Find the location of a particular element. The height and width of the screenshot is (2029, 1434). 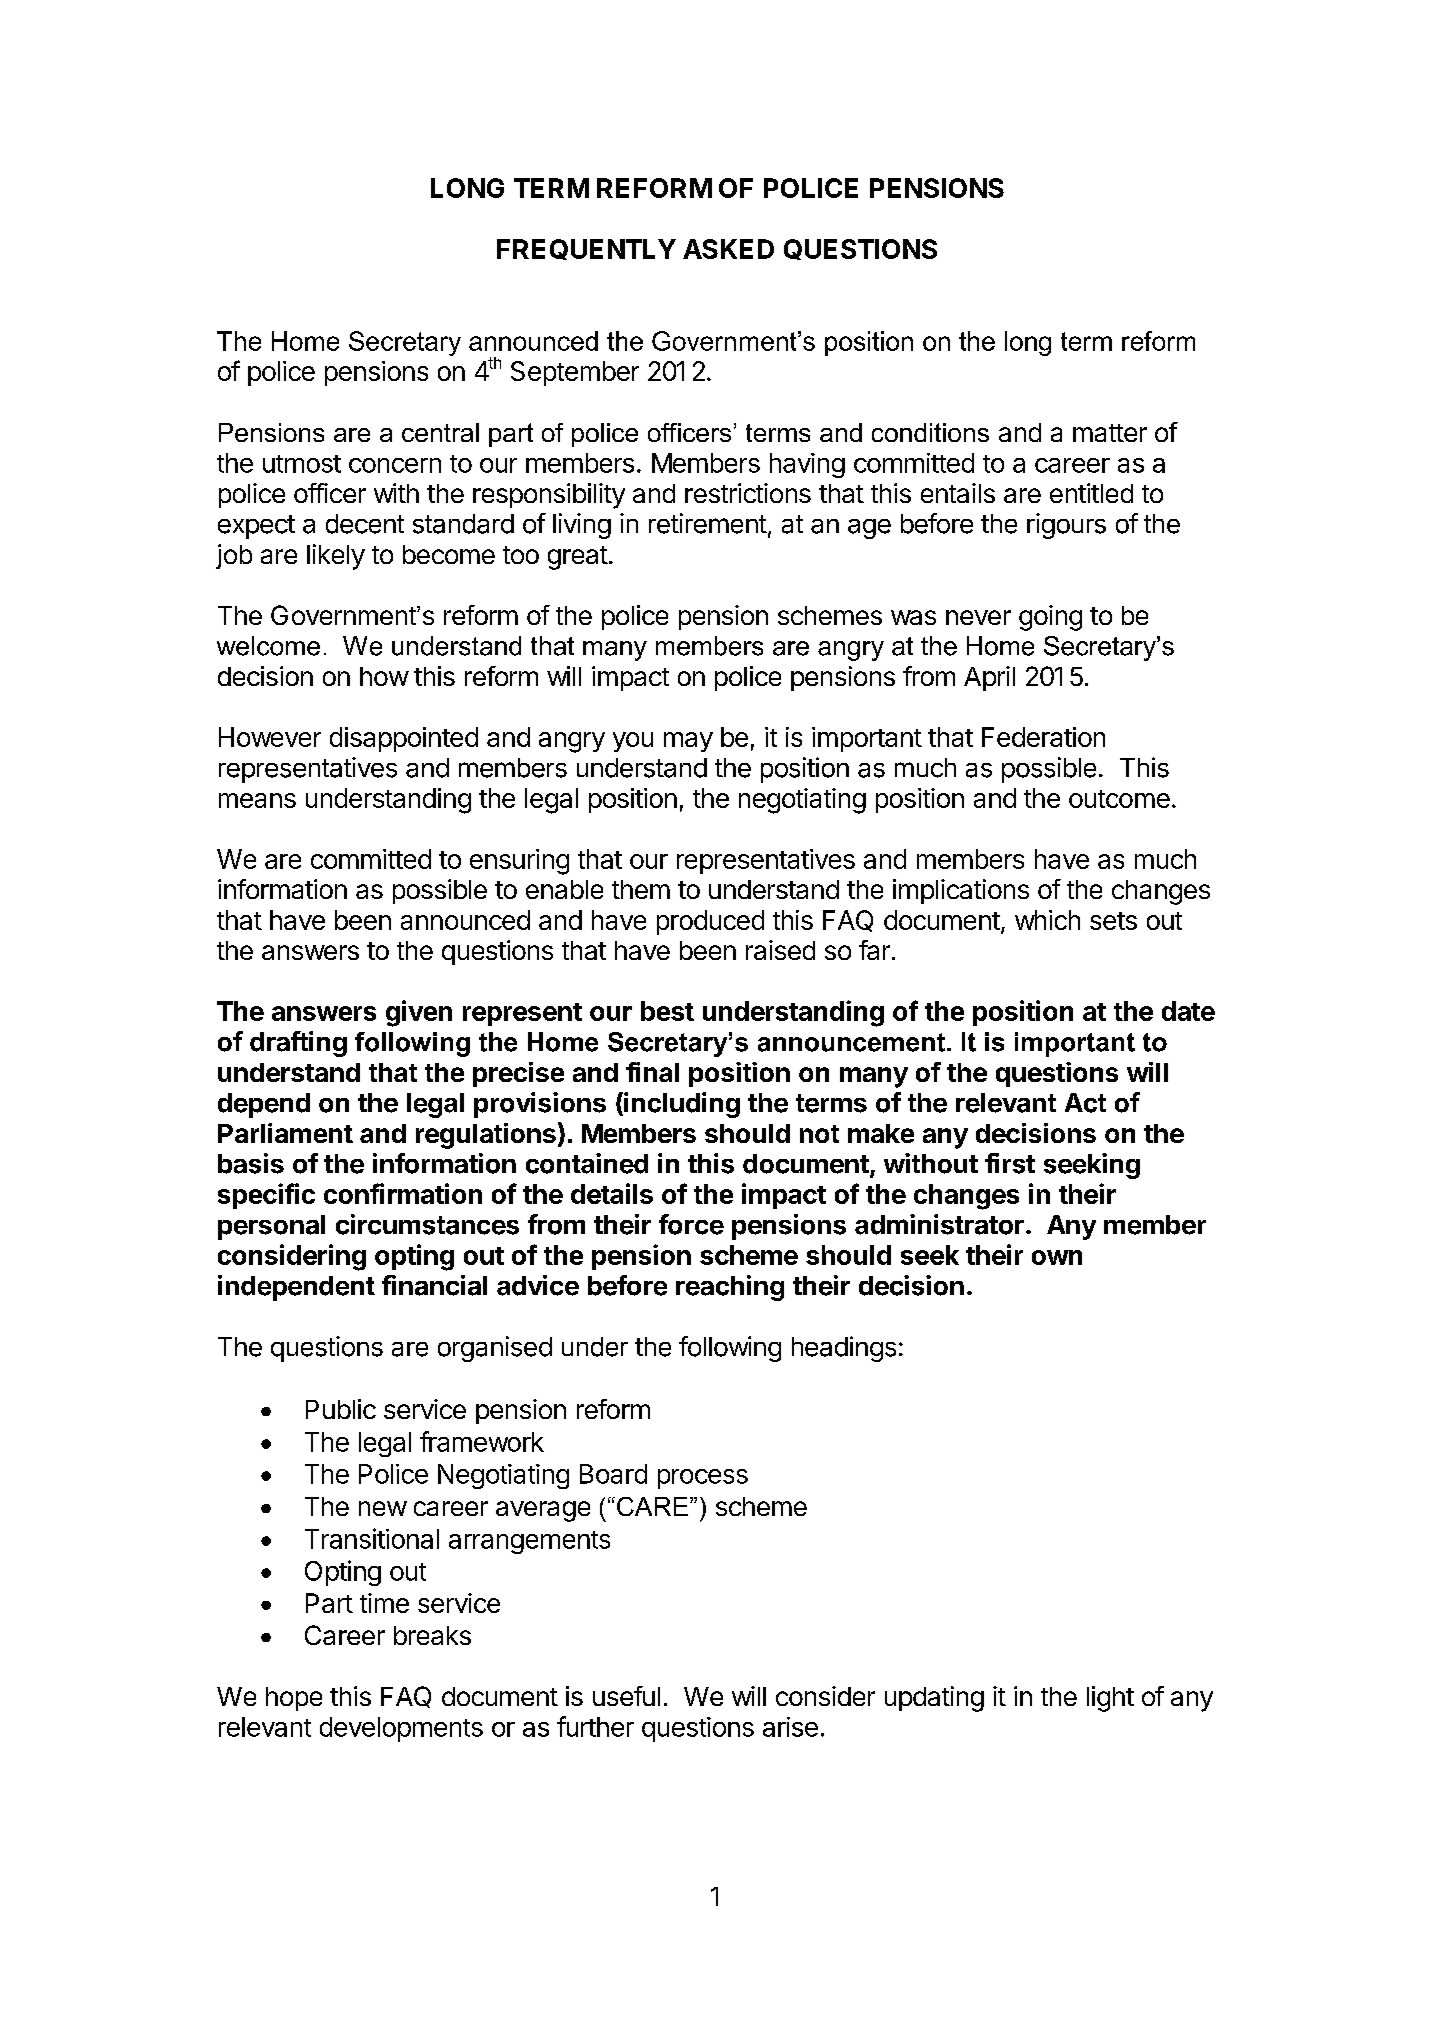

hope is located at coordinates (294, 1699).
